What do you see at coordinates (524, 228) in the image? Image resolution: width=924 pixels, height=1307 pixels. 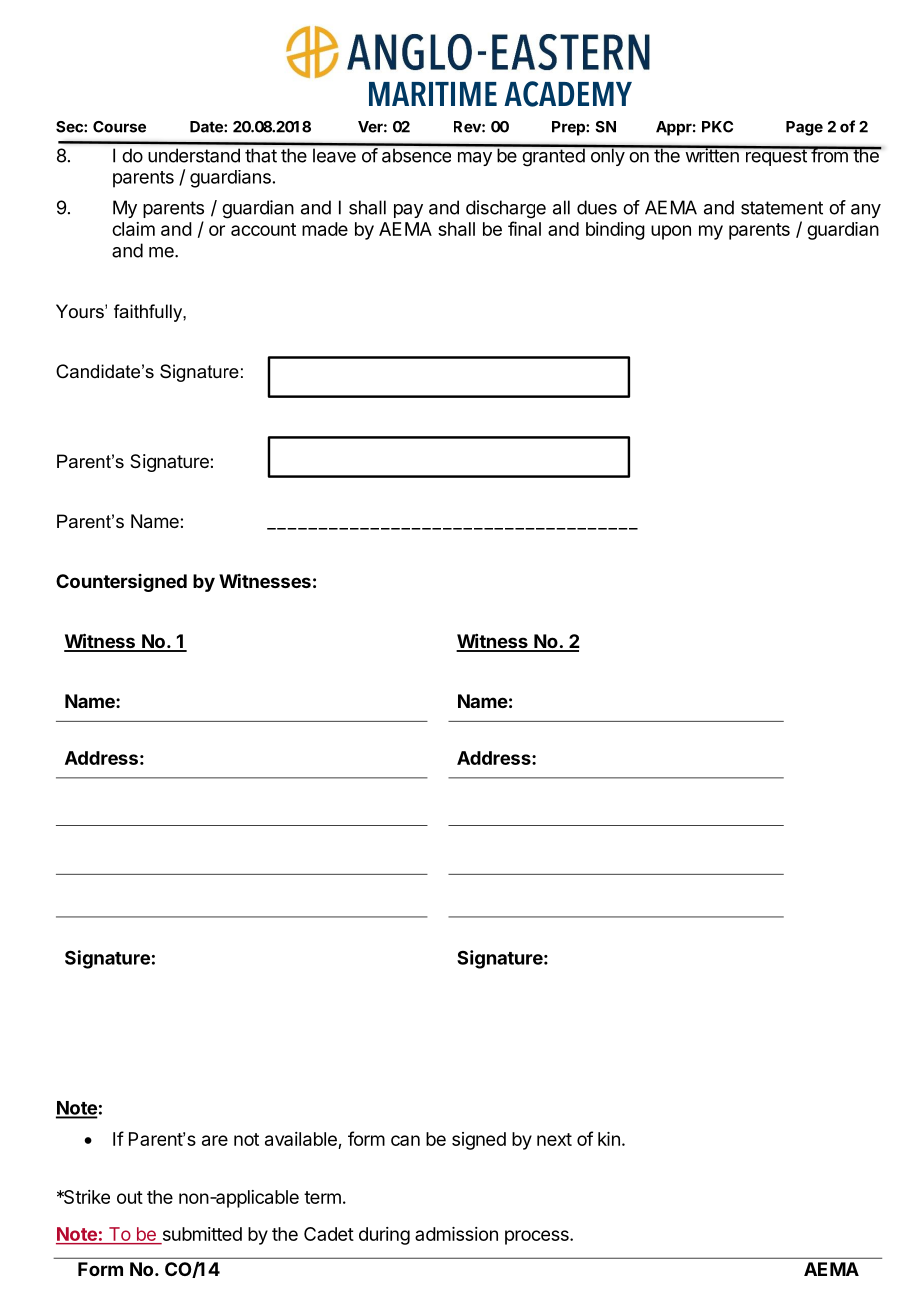 I see `final` at bounding box center [524, 228].
